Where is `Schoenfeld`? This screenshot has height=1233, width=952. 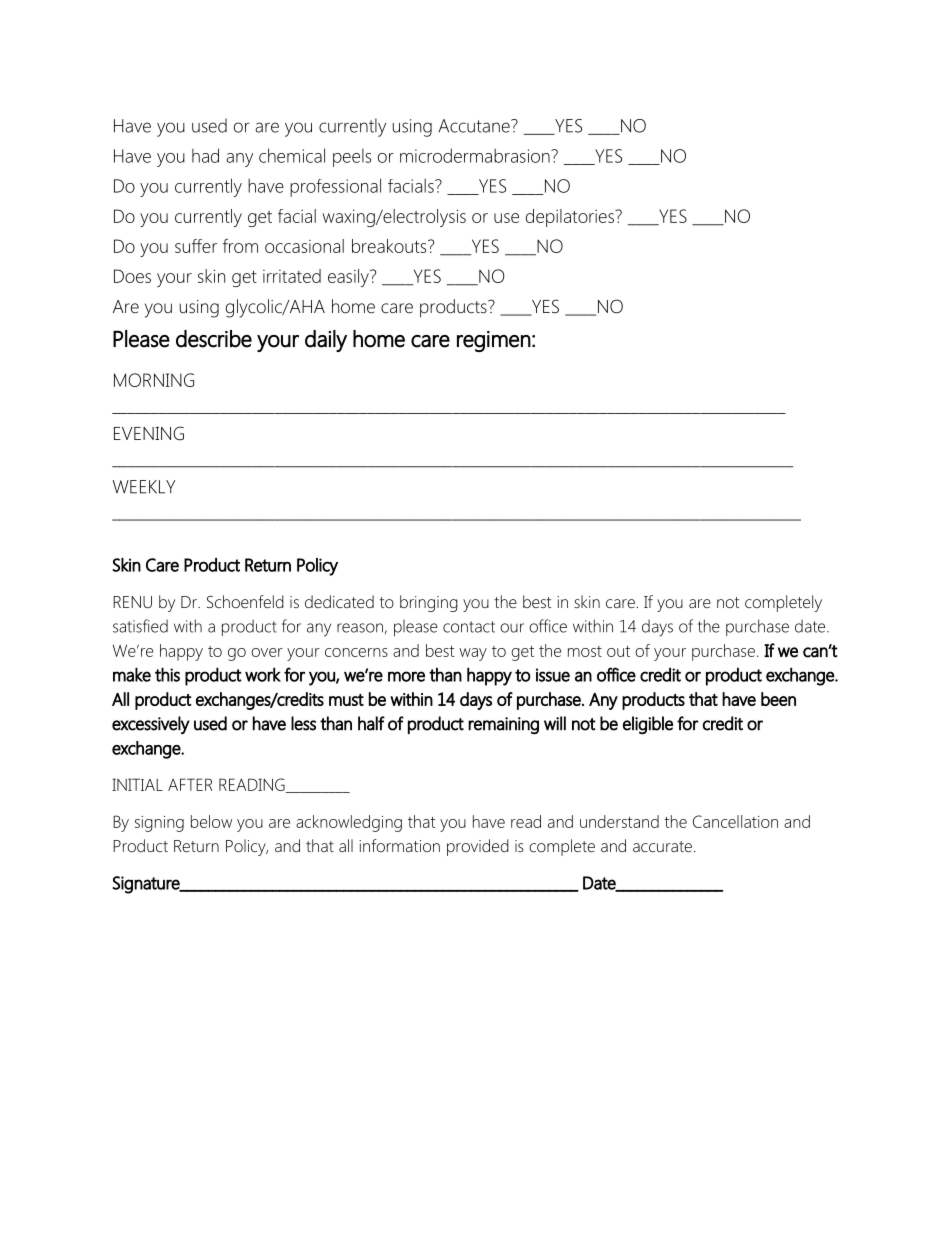
Schoenfeld is located at coordinates (245, 601).
